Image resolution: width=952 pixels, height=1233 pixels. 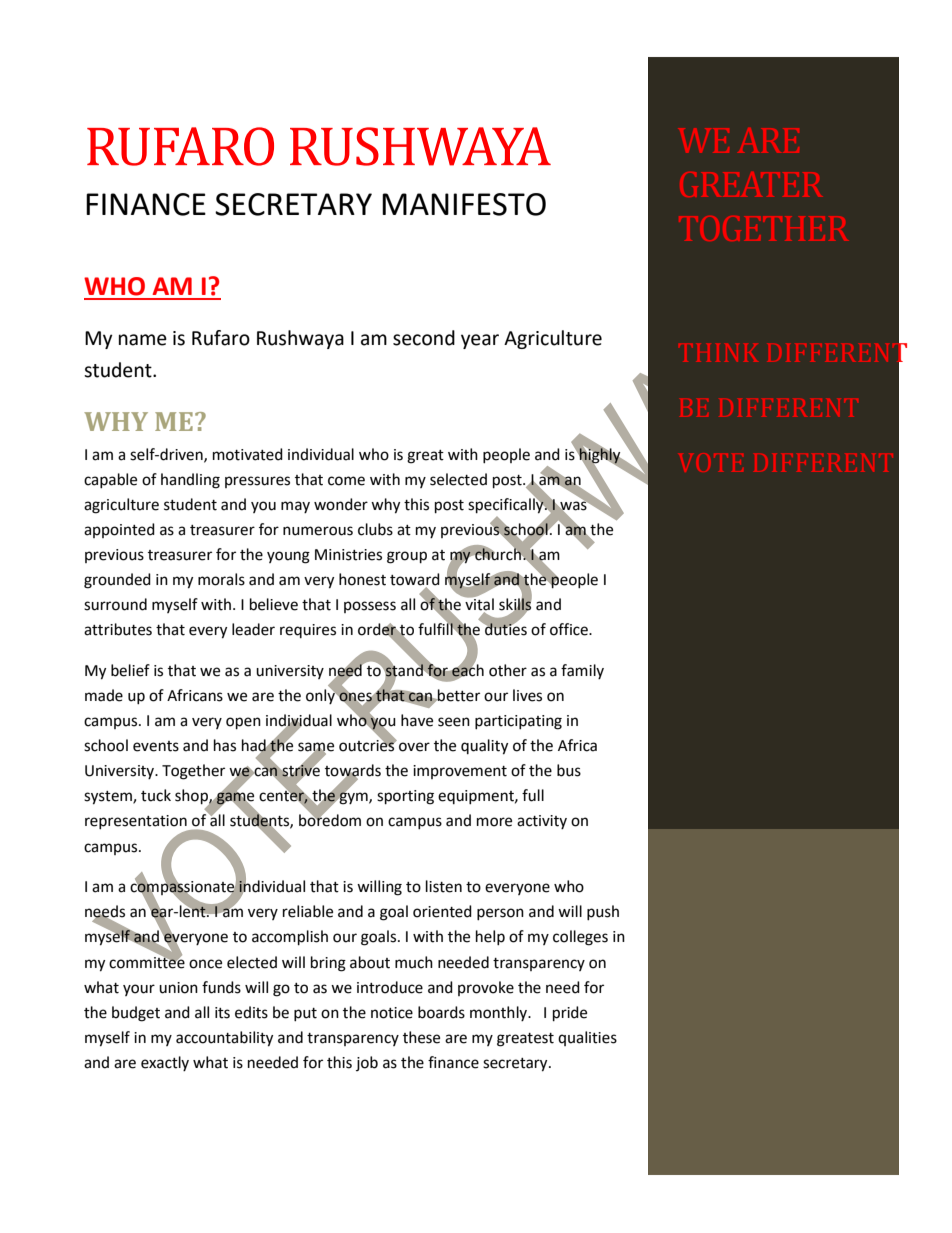 I want to click on MANIFESTO, so click(x=464, y=204).
